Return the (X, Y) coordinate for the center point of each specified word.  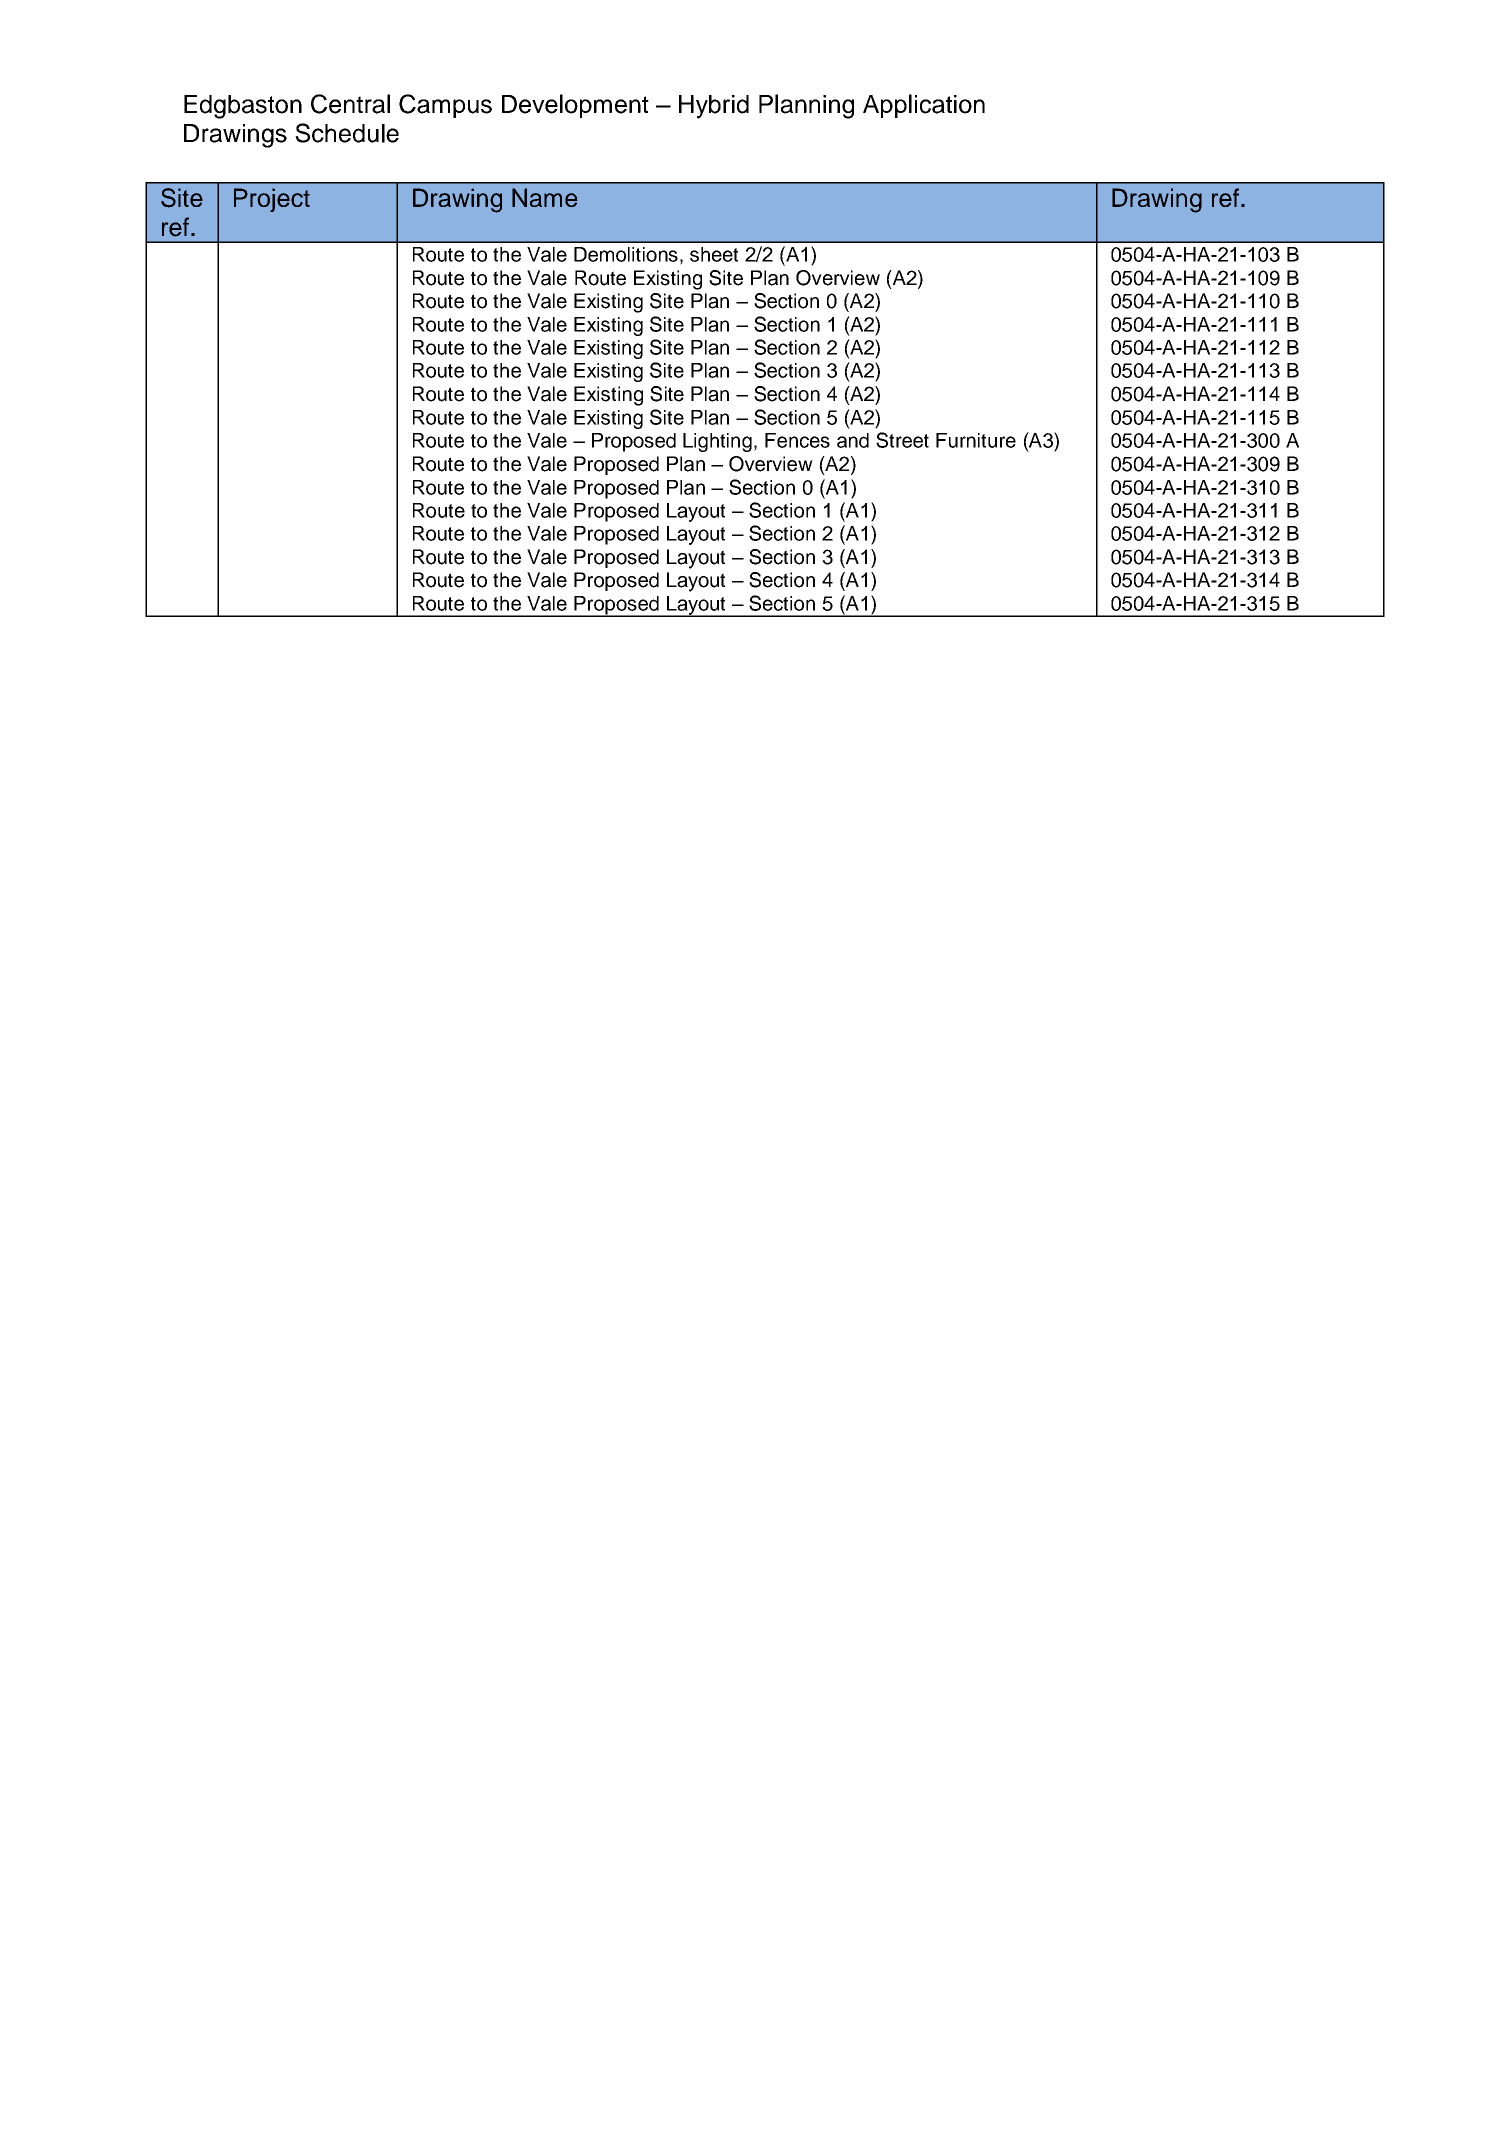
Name (544, 197)
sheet (714, 254)
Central (350, 104)
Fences (797, 440)
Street (902, 440)
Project (272, 200)
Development (575, 106)
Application (924, 106)
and (853, 440)
